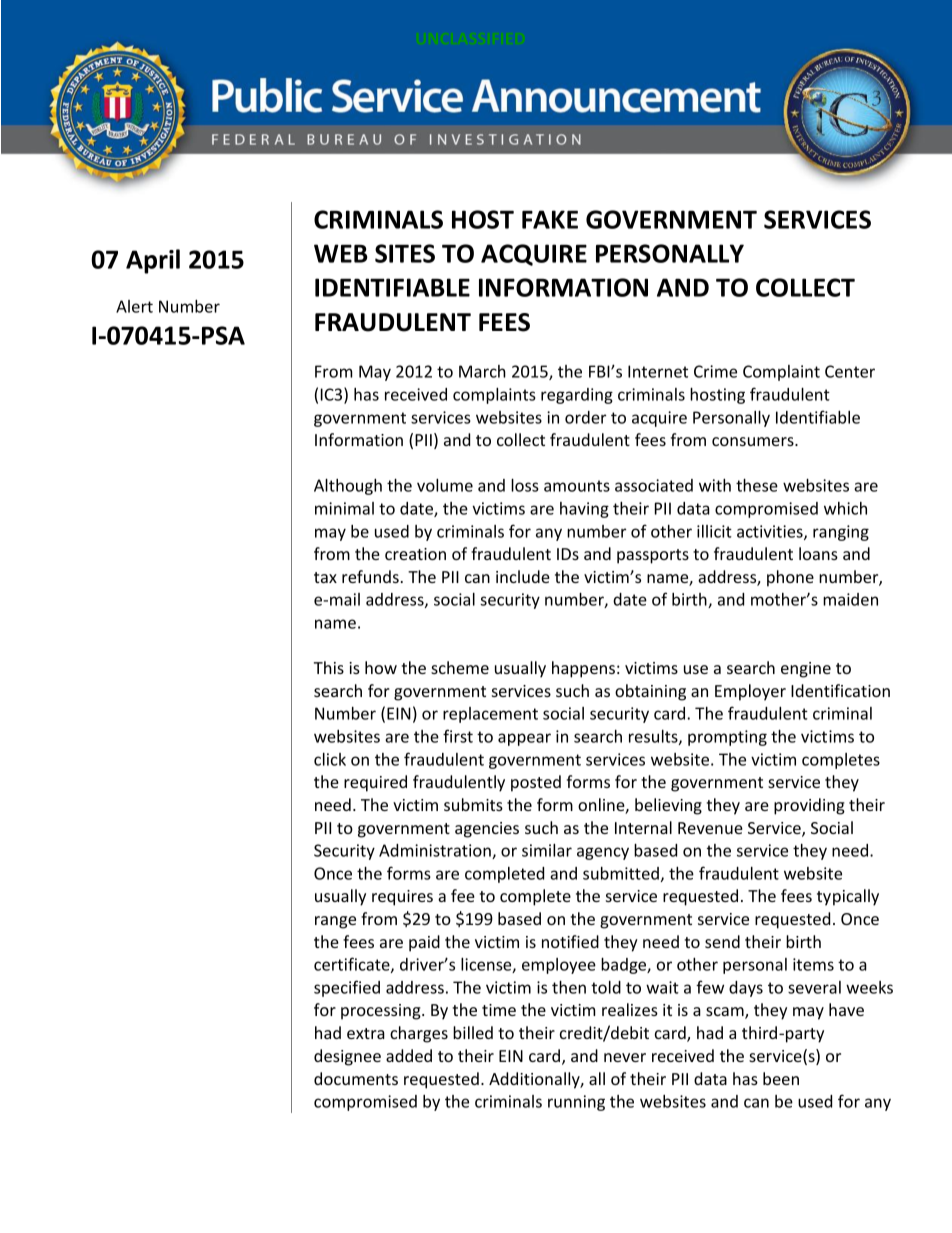 The width and height of the page is (952, 1233). Describe the element at coordinates (715, 371) in the page. I see `Crime` at that location.
